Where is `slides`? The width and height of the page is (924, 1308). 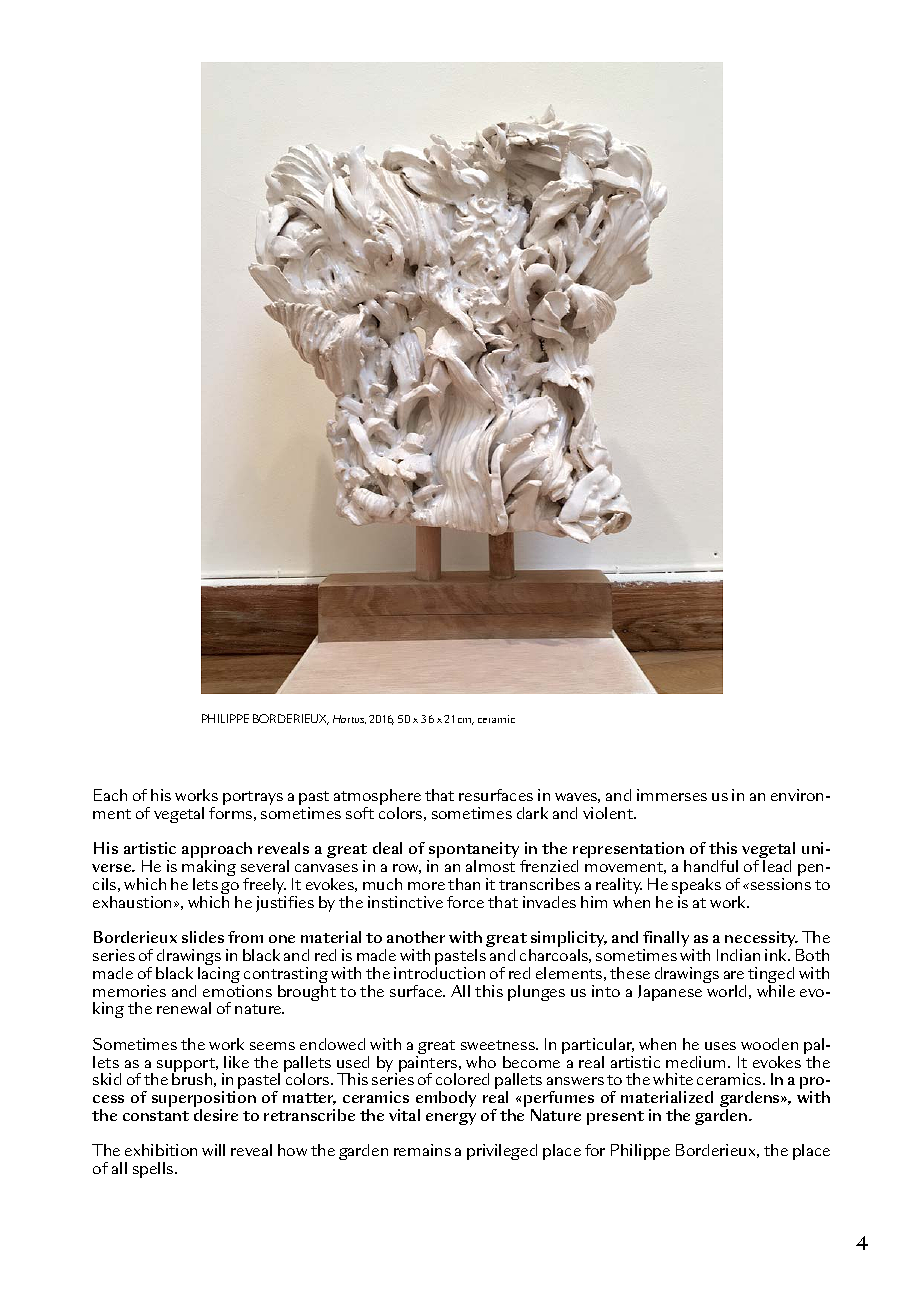 slides is located at coordinates (203, 937).
